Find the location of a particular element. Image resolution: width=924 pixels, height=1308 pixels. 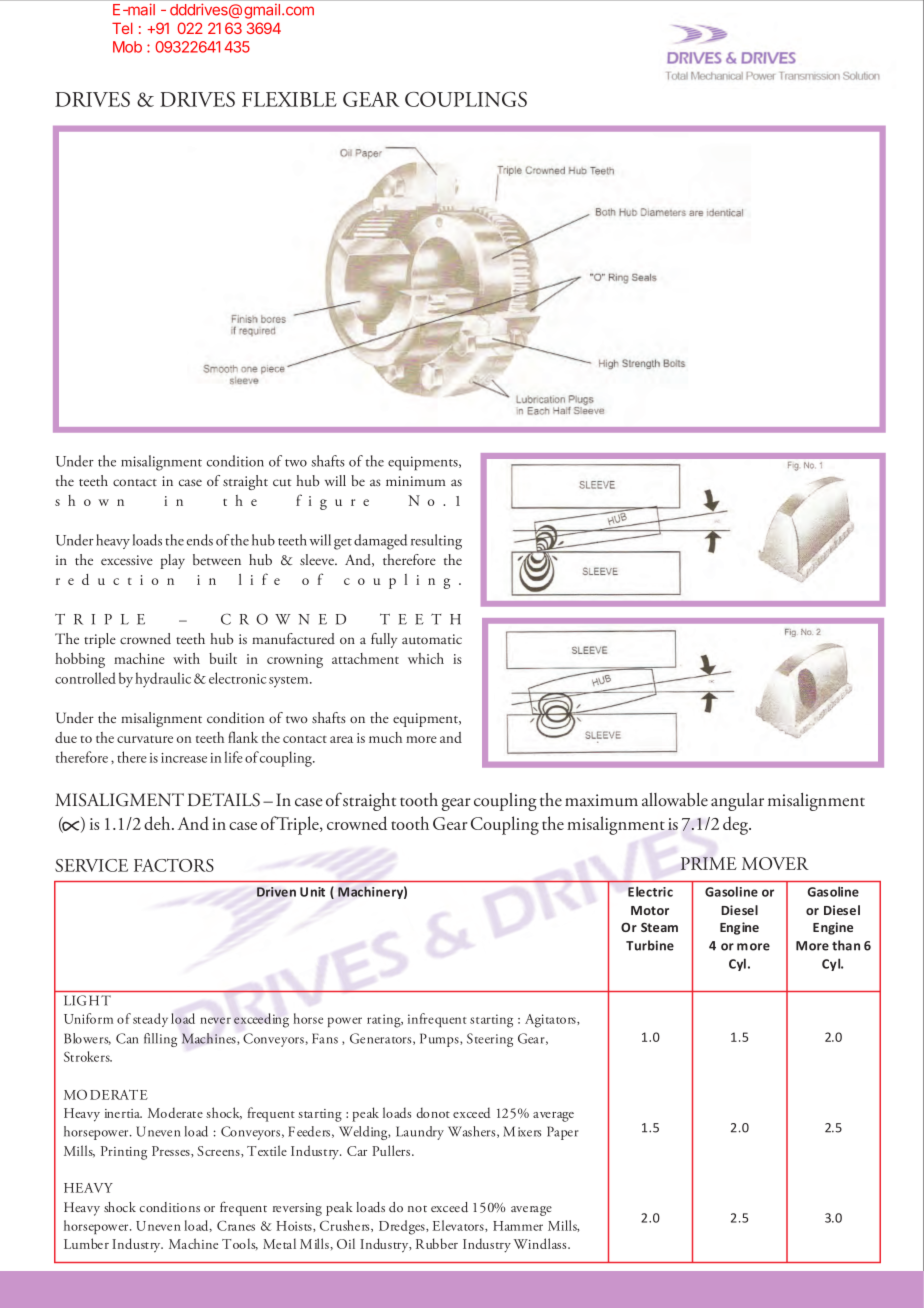

Presses is located at coordinates (172, 1152).
